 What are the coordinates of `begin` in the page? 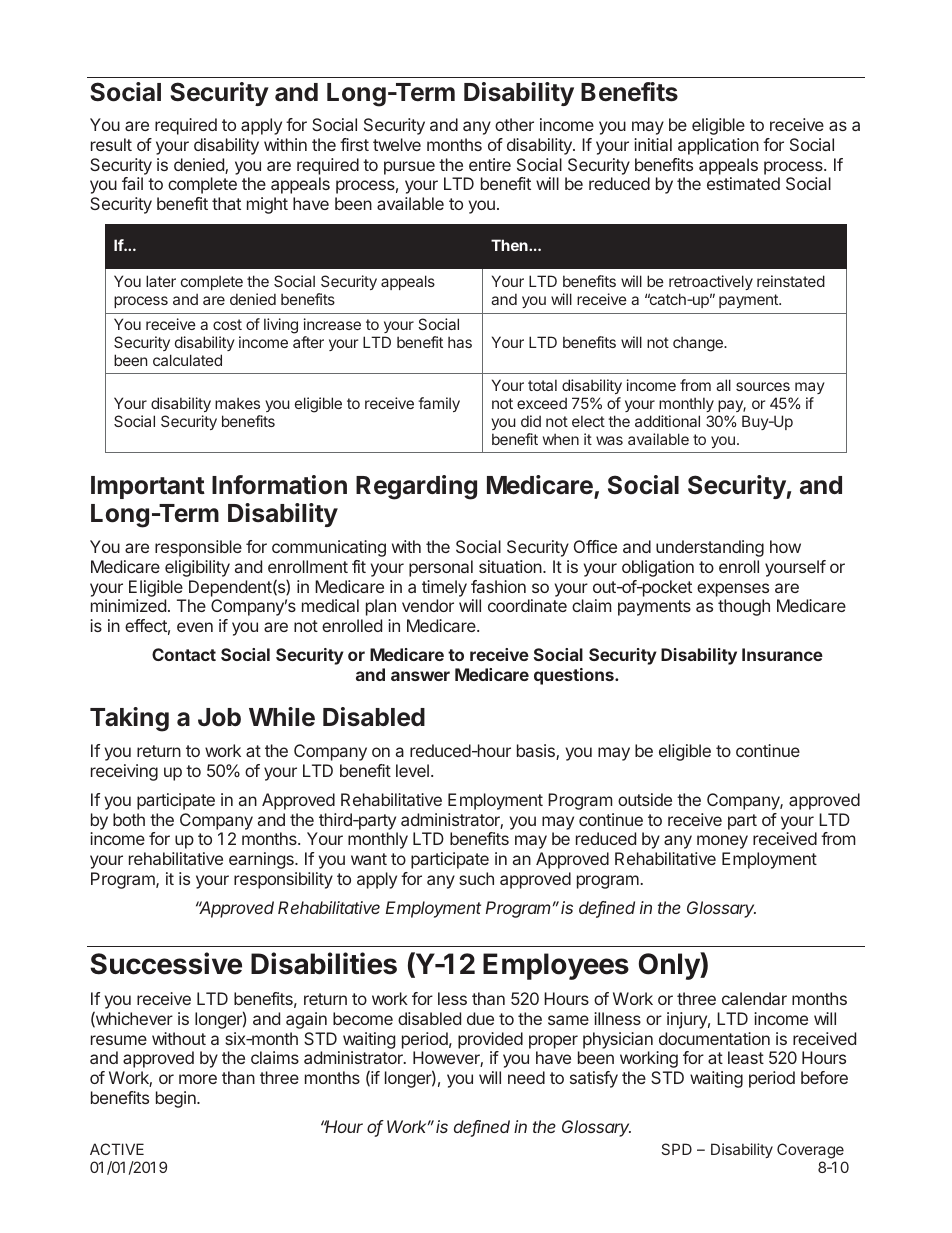 It's located at (177, 1099).
